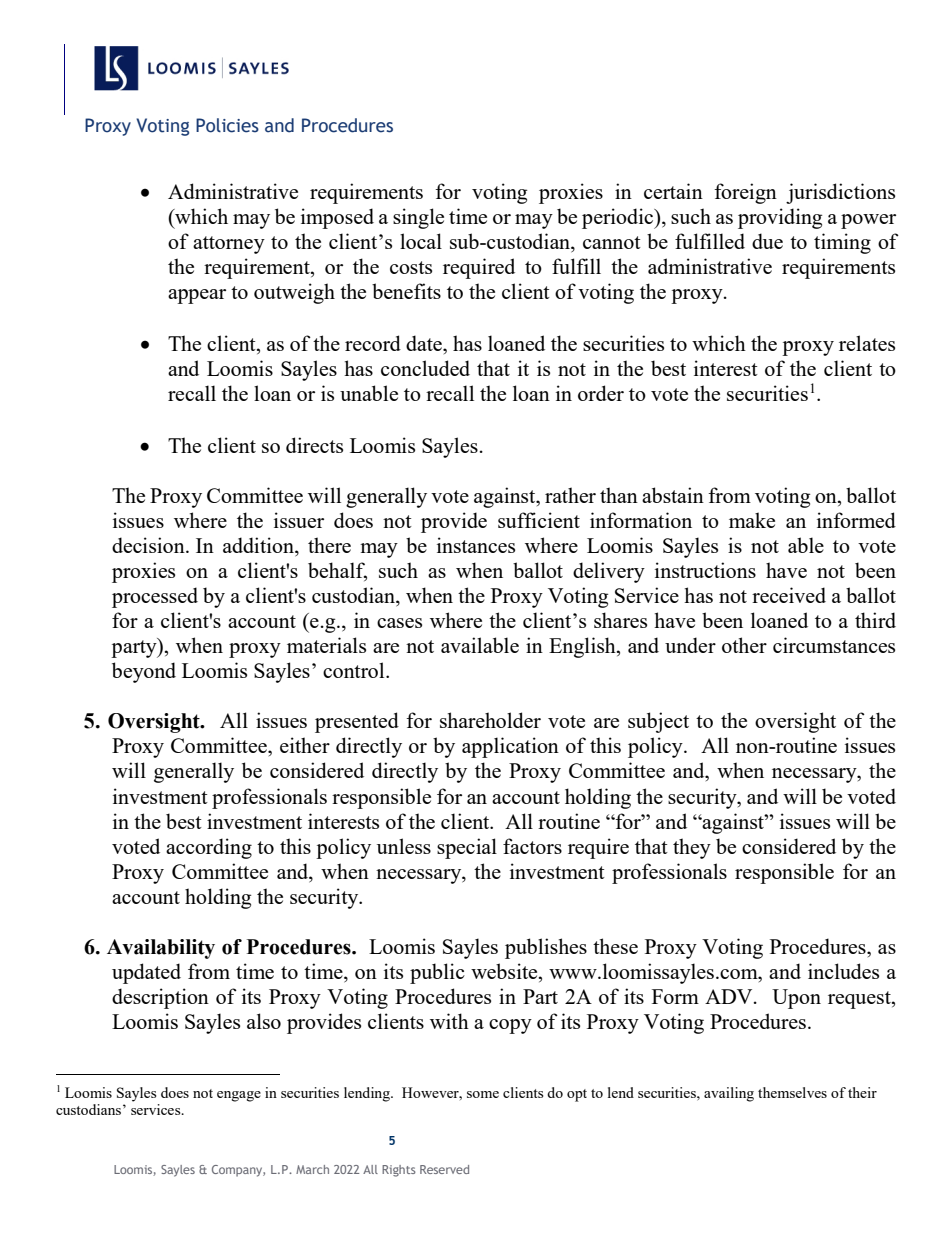 This screenshot has height=1233, width=952. What do you see at coordinates (299, 520) in the screenshot?
I see `issuer` at bounding box center [299, 520].
